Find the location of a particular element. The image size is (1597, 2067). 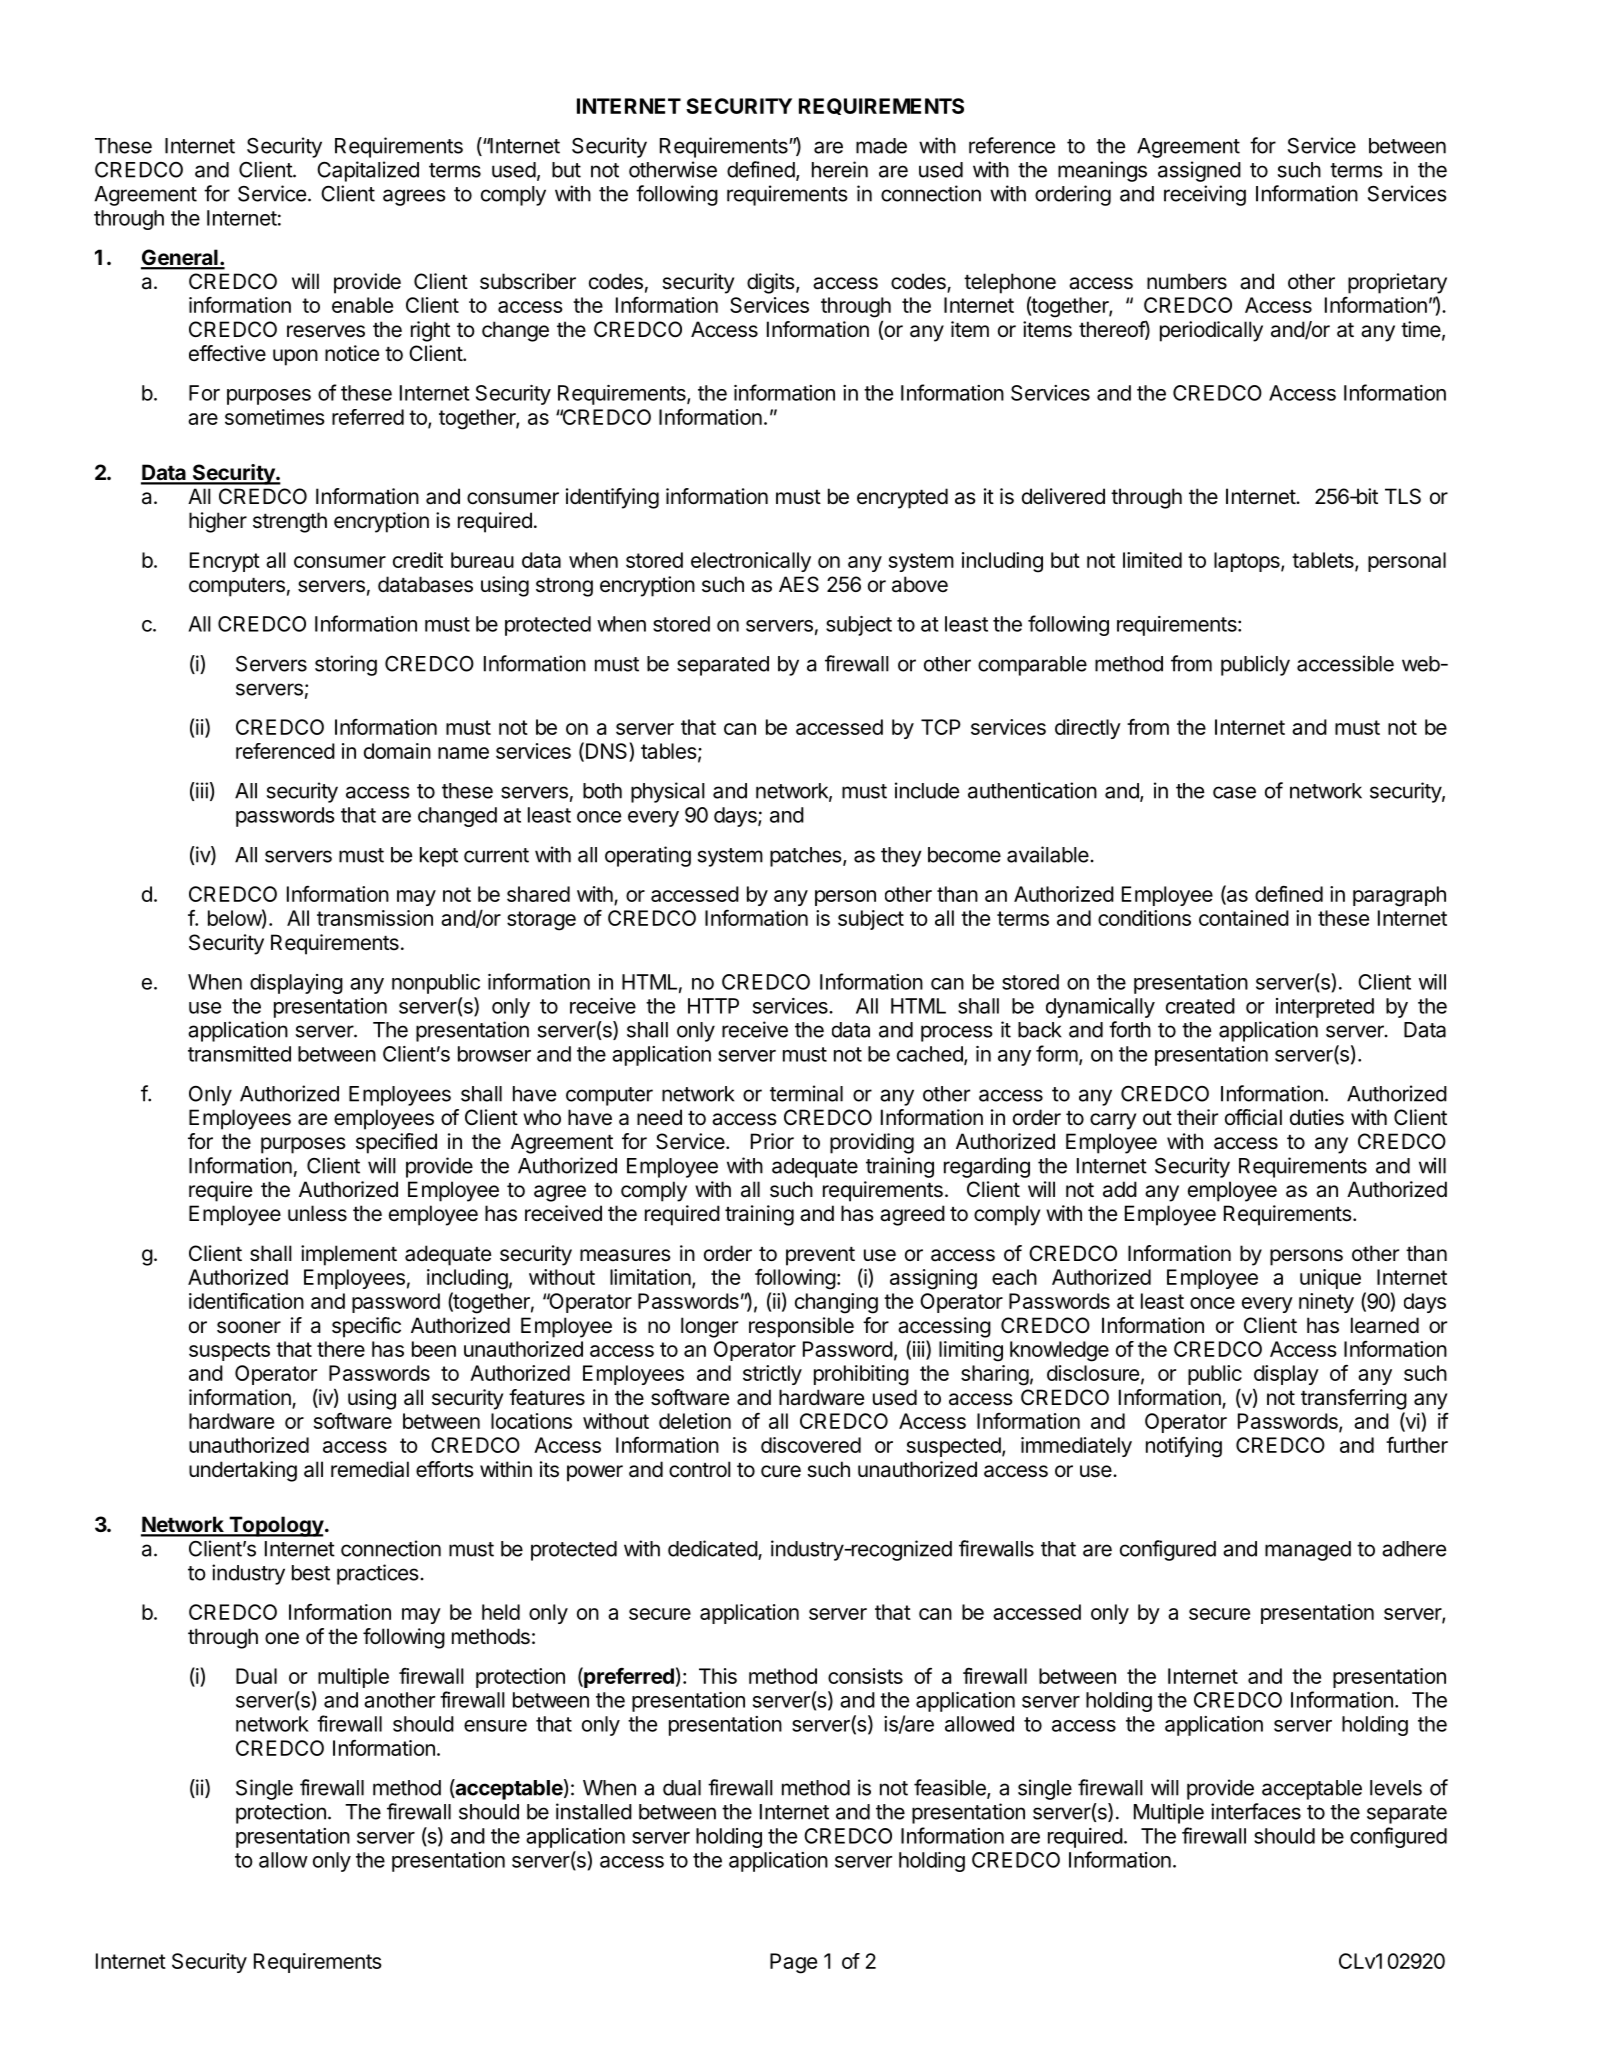

interpreted is located at coordinates (1325, 1008).
